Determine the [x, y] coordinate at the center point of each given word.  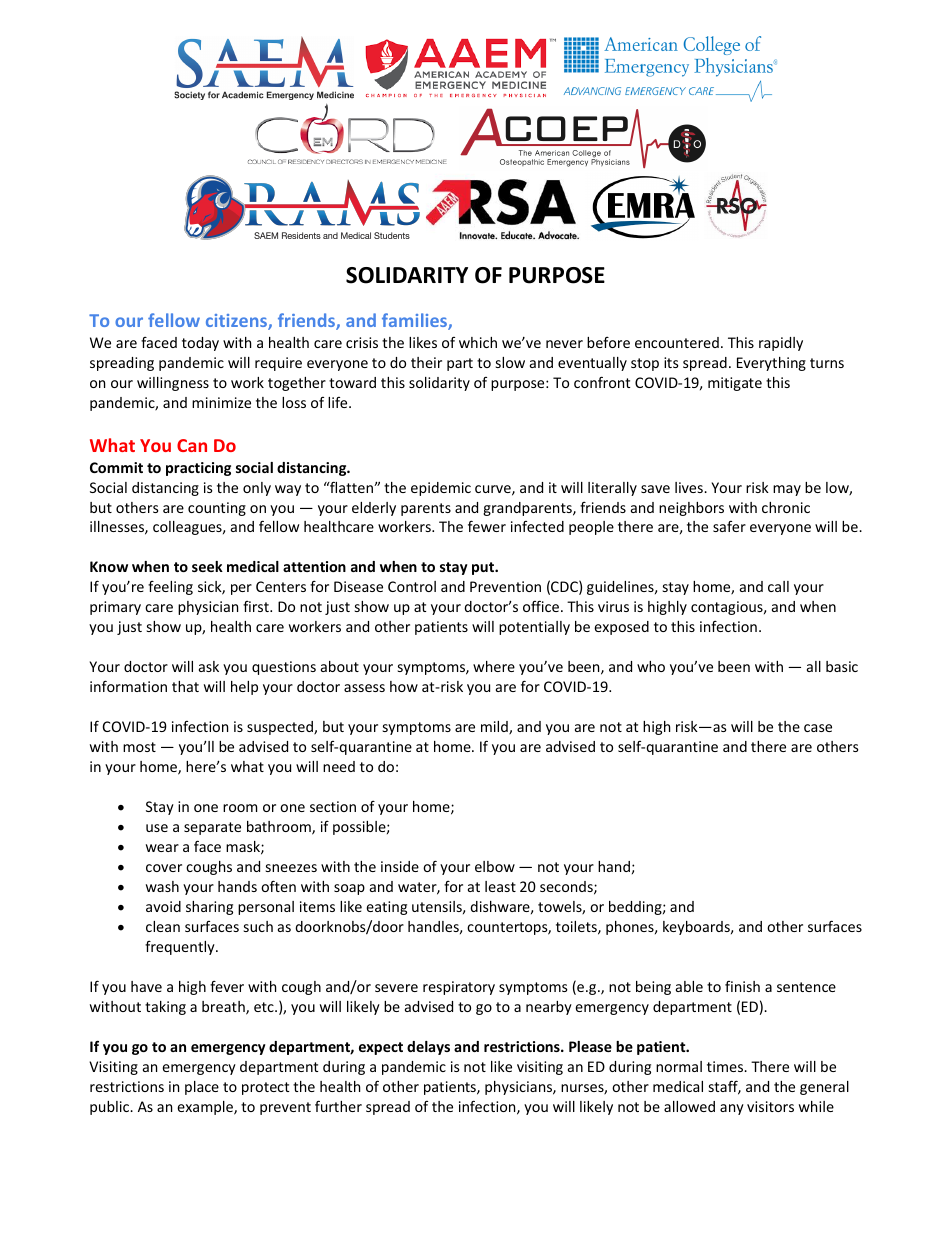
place [202, 1088]
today [200, 344]
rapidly [781, 344]
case [818, 728]
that [185, 686]
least [500, 886]
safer [729, 526]
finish [742, 986]
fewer [487, 526]
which [478, 342]
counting [217, 509]
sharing [209, 908]
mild [495, 728]
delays [428, 1048]
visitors [770, 1106]
